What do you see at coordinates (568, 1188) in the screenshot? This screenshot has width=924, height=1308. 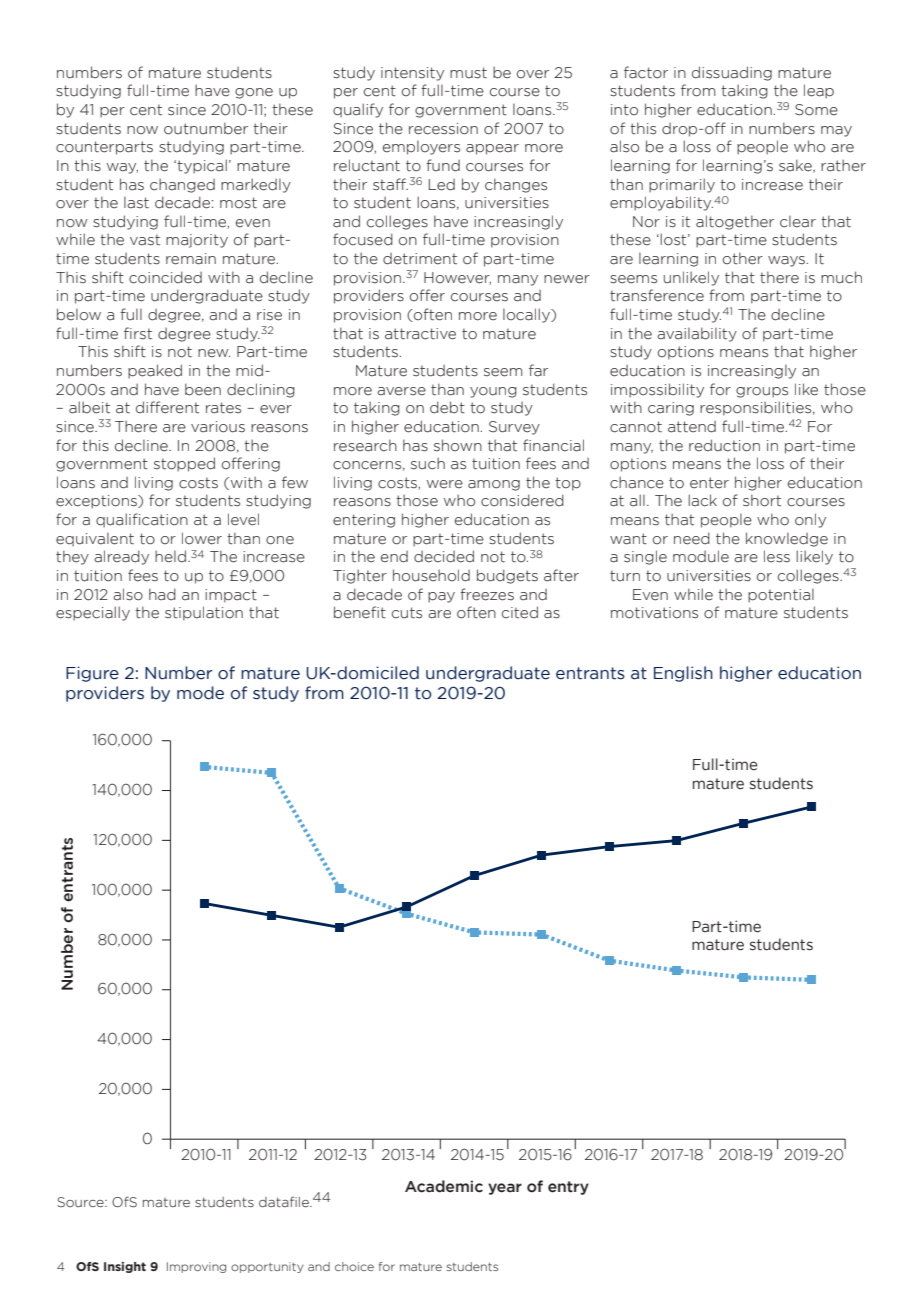 I see `entry` at bounding box center [568, 1188].
